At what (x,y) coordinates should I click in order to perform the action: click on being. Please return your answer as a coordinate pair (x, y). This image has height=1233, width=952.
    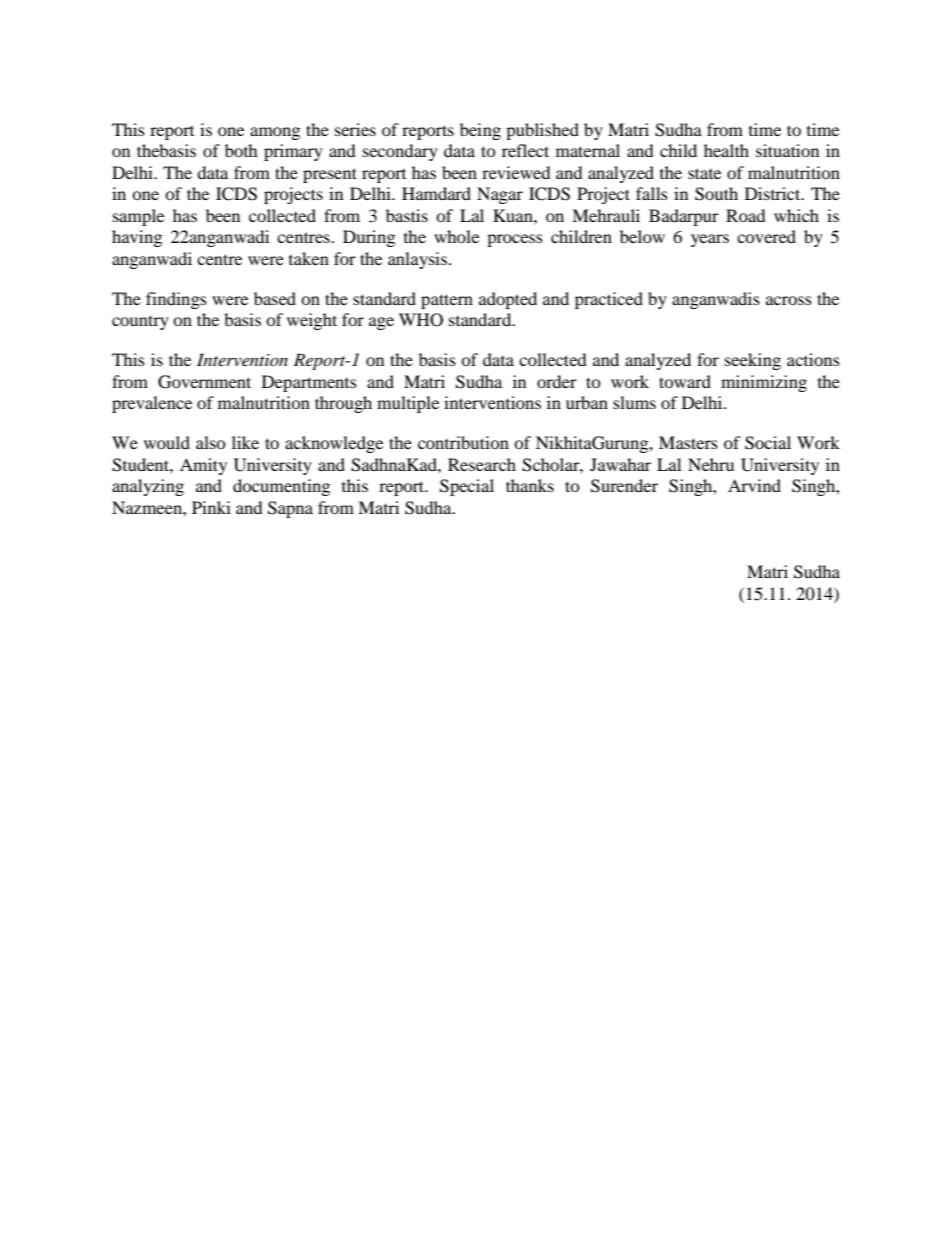
    Looking at the image, I should click on (480, 131).
